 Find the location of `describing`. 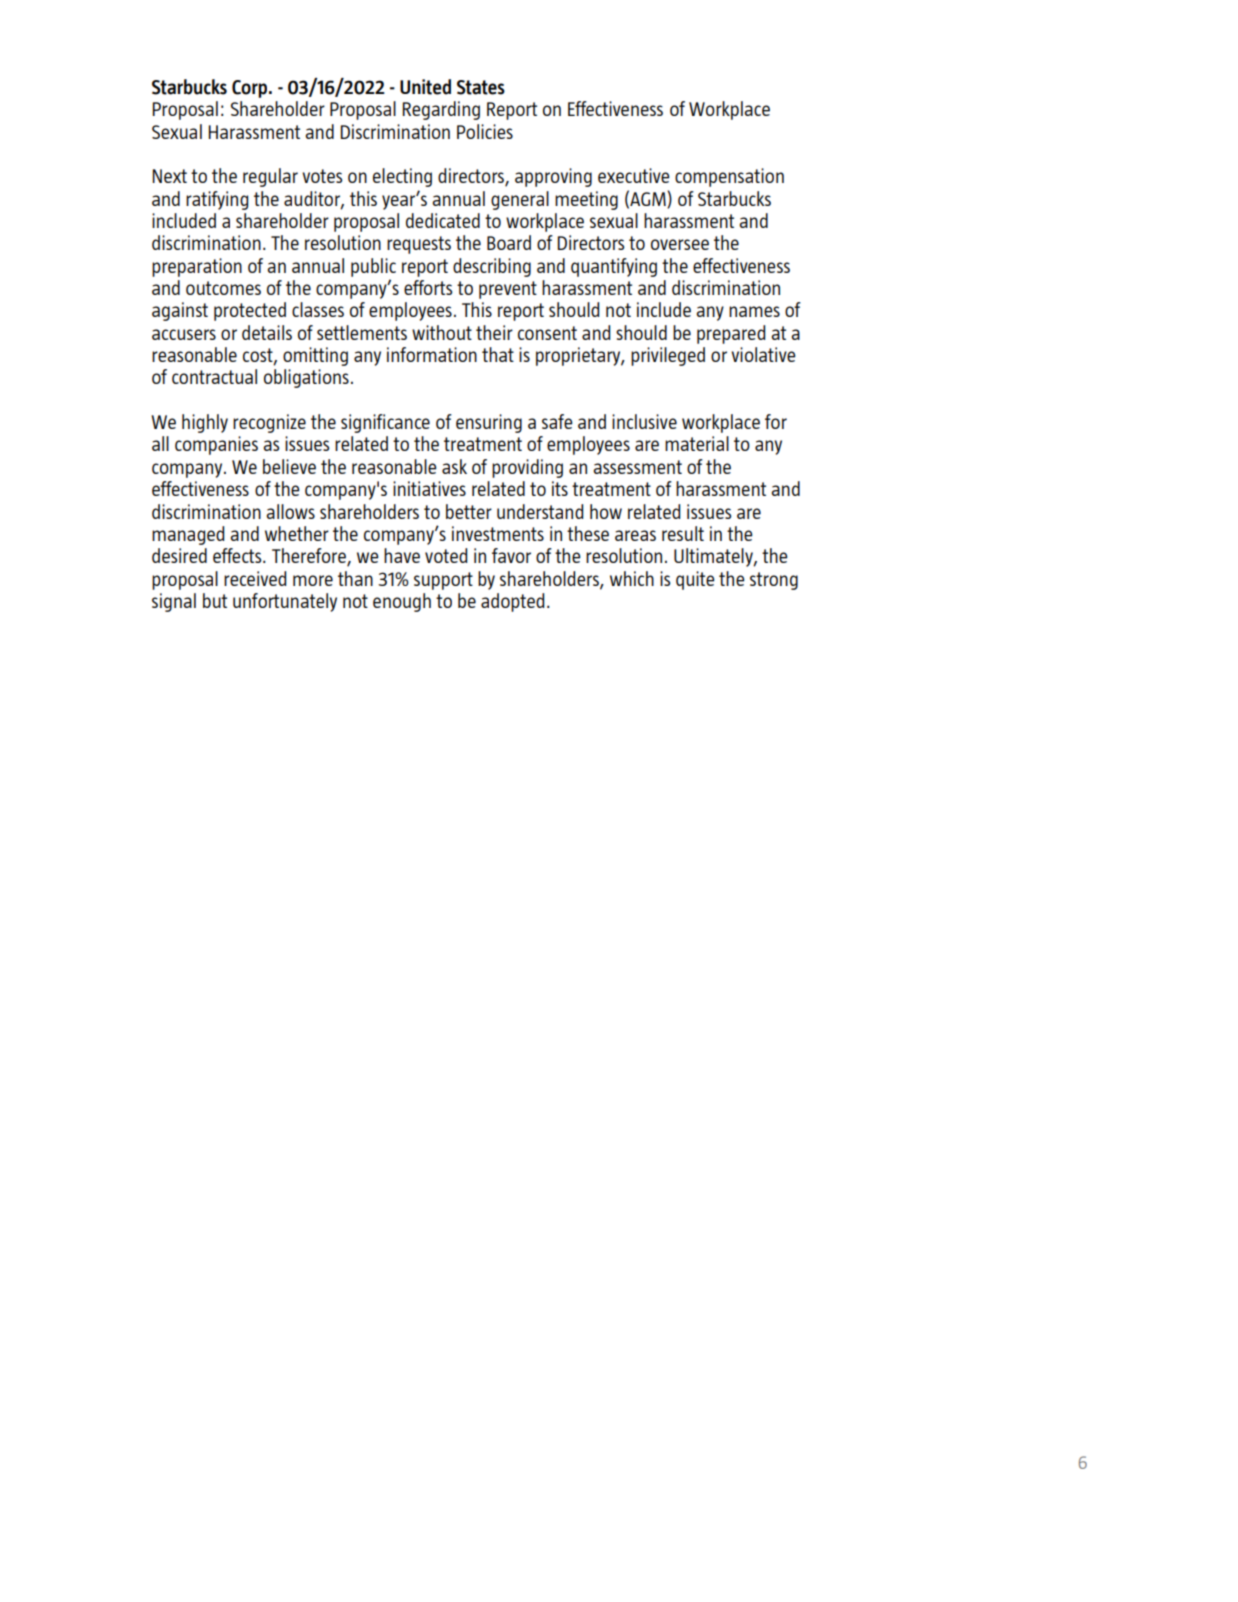

describing is located at coordinates (492, 267).
